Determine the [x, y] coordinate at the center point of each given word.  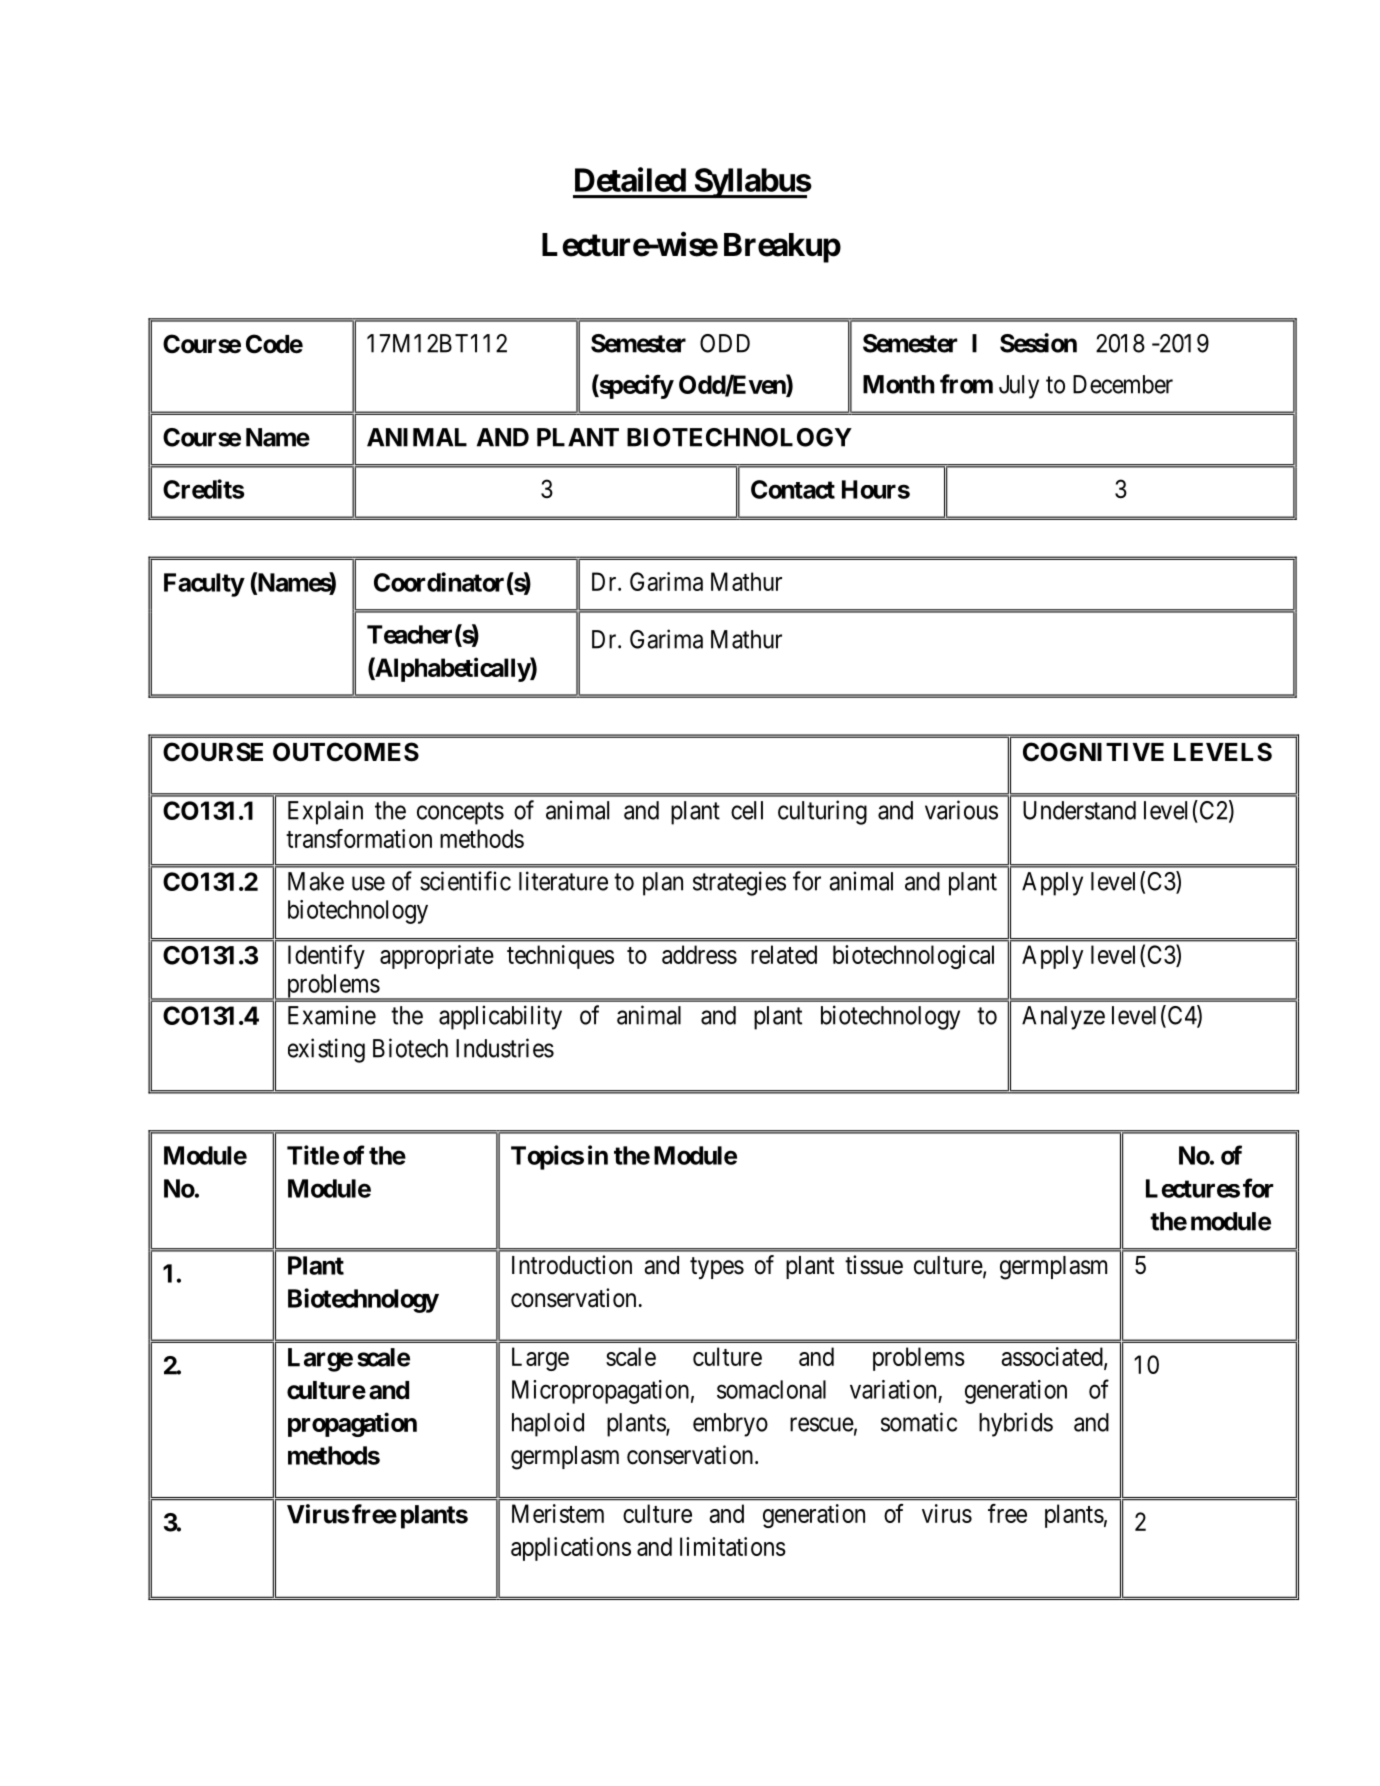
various [961, 810]
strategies [739, 883]
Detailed [630, 179]
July [1019, 387]
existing [326, 1050]
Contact [793, 489]
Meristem [558, 1513]
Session [1038, 343]
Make [316, 881]
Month [899, 384]
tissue [874, 1265]
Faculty [204, 585]
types [717, 1268]
